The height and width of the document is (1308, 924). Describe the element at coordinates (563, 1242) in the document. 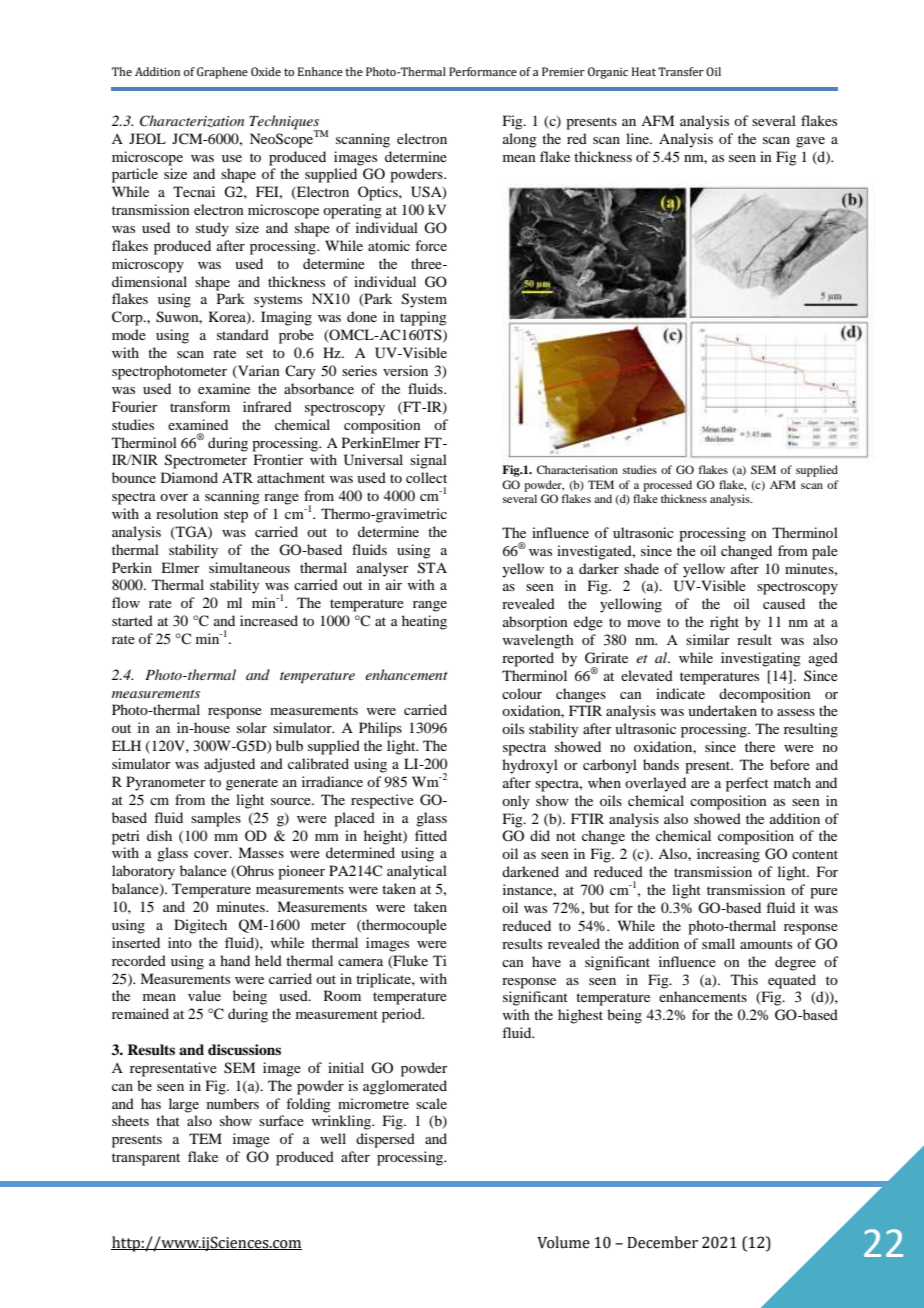

I see `Volume` at that location.
